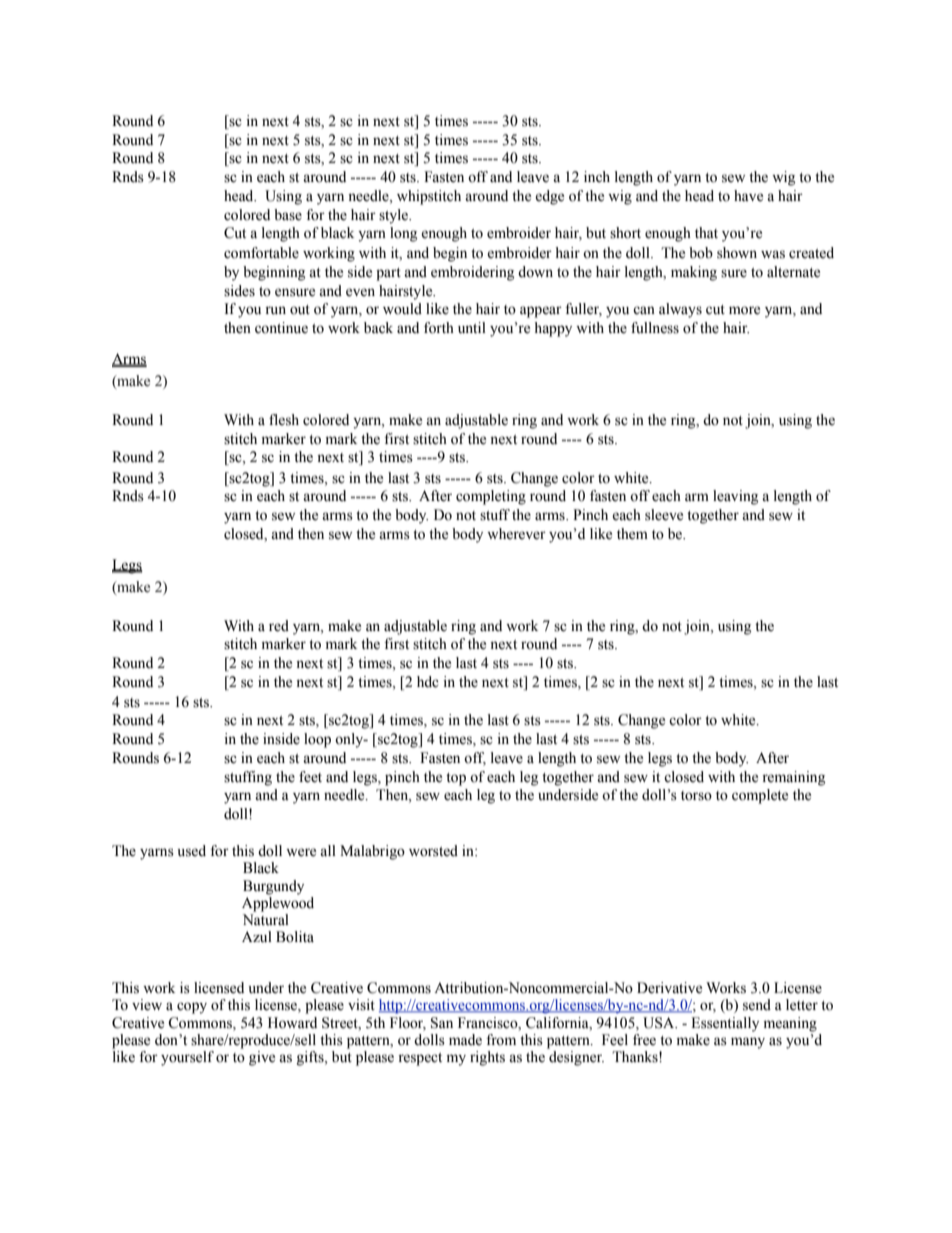 The width and height of the document is (952, 1233). What do you see at coordinates (706, 232) in the document?
I see `that` at bounding box center [706, 232].
